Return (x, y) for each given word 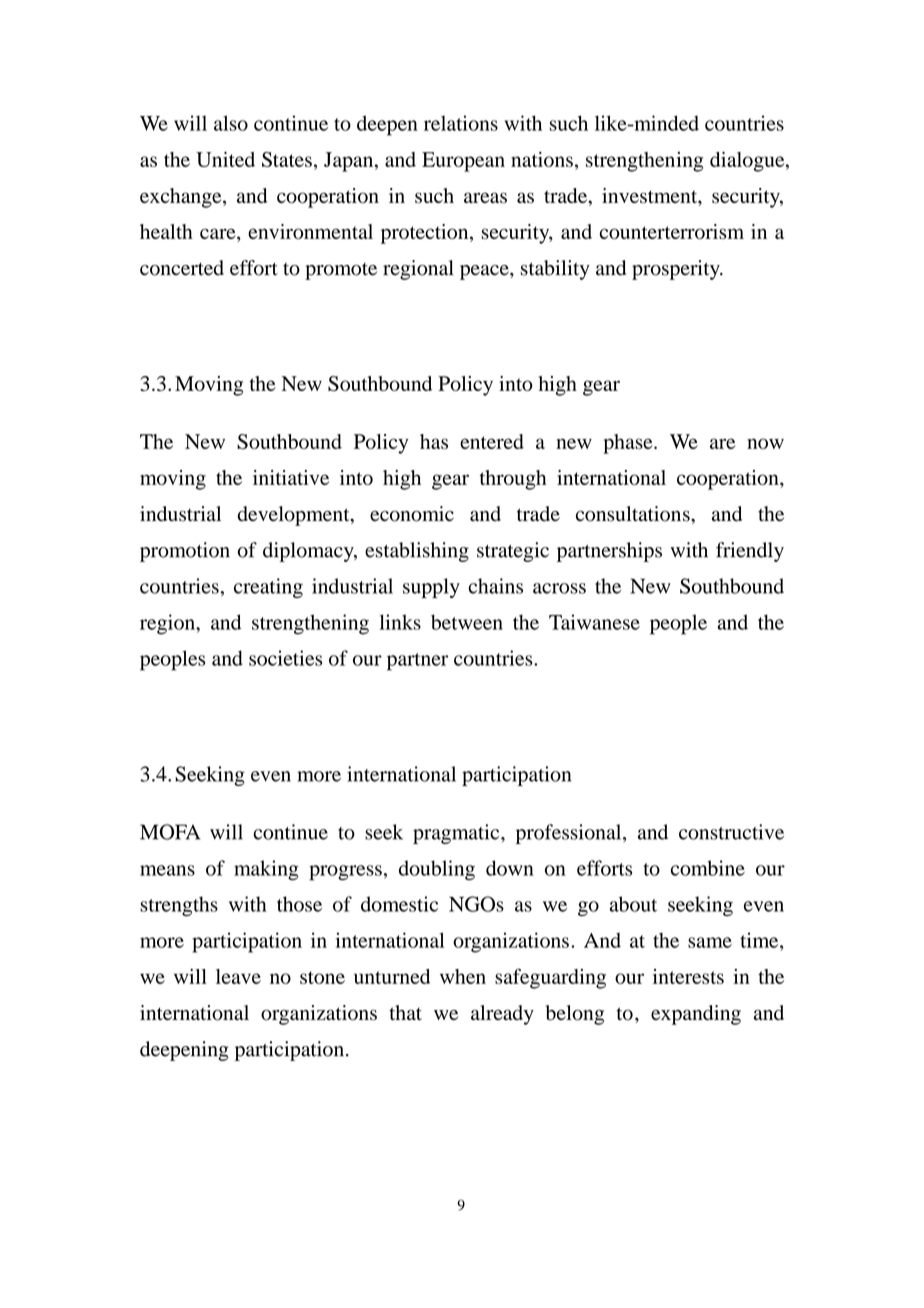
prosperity (677, 270)
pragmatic (457, 834)
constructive (731, 832)
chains (495, 586)
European (463, 162)
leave (238, 976)
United (225, 159)
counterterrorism (672, 231)
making (266, 870)
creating (268, 588)
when (463, 976)
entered (492, 441)
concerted (182, 268)
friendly (750, 552)
